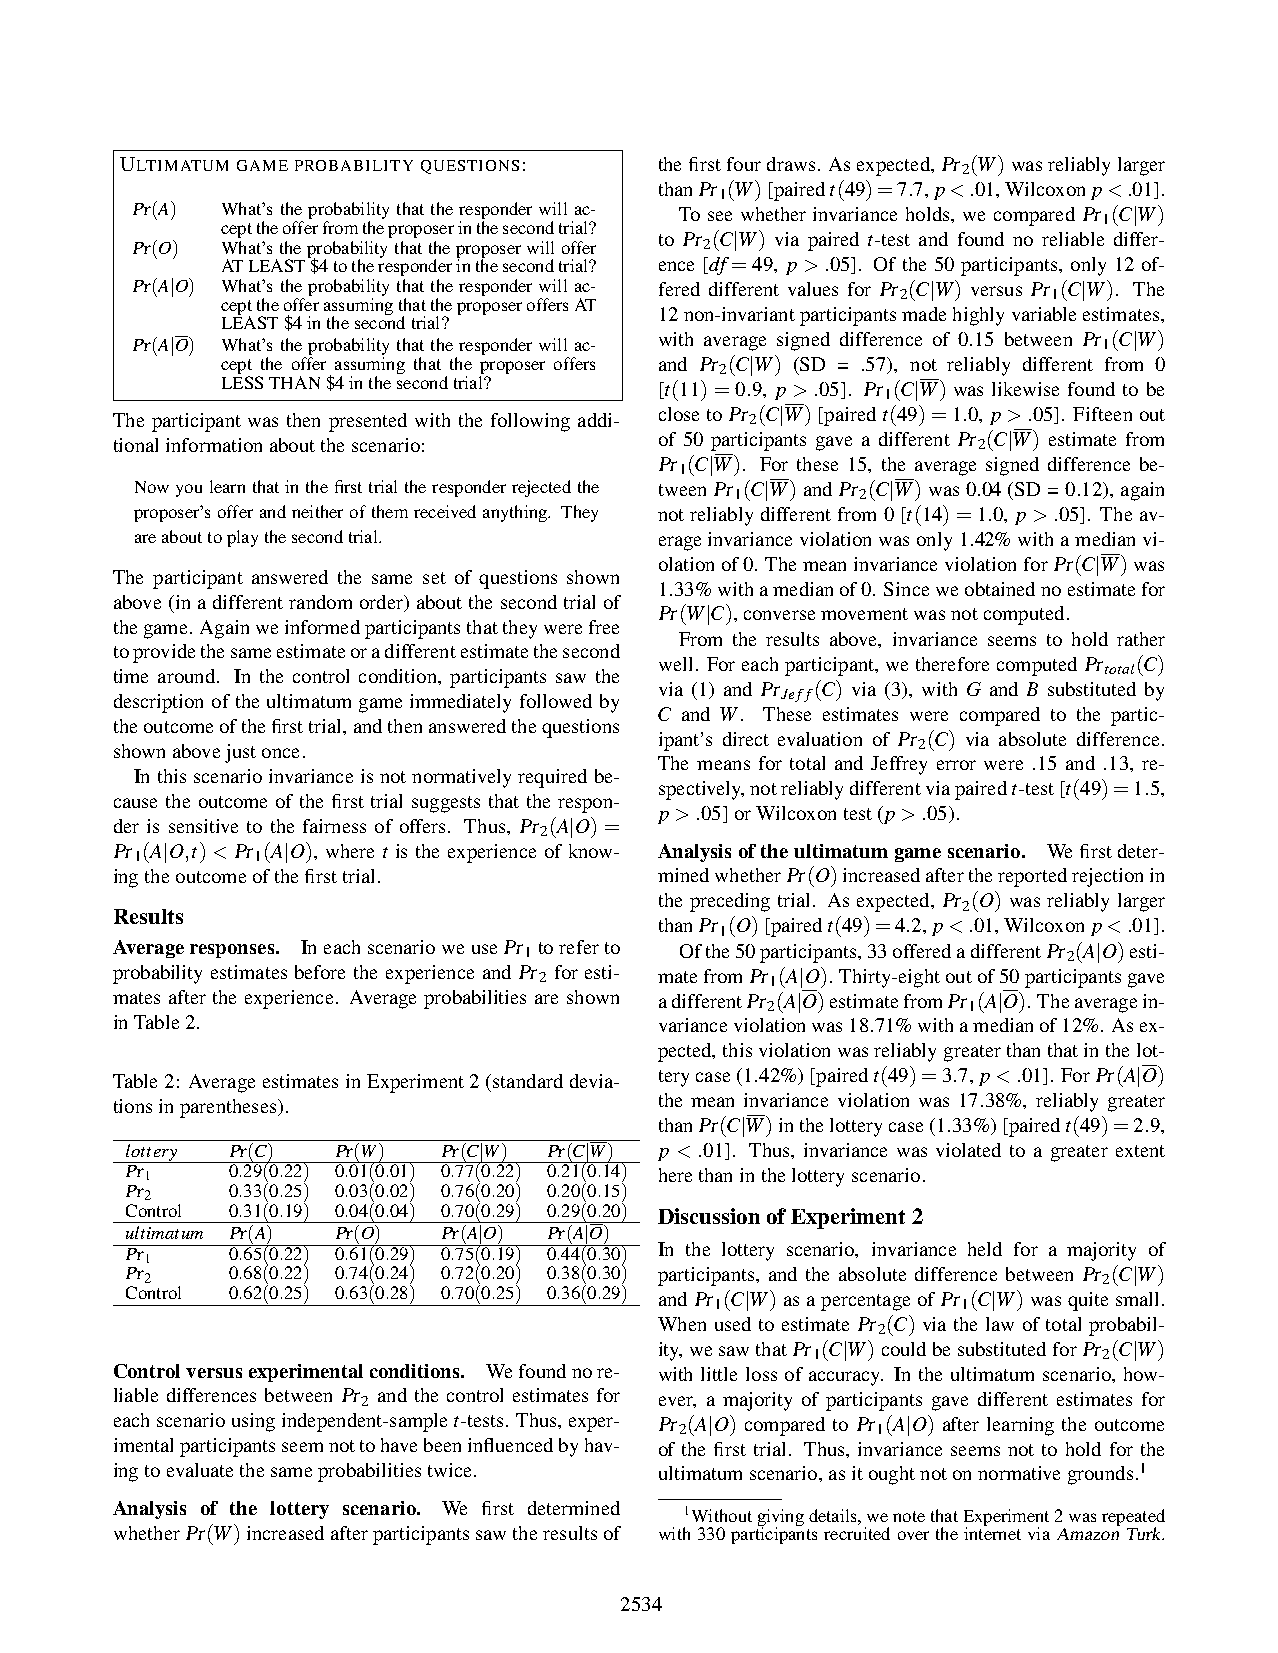  Describe the element at coordinates (968, 1150) in the screenshot. I see `violated` at that location.
